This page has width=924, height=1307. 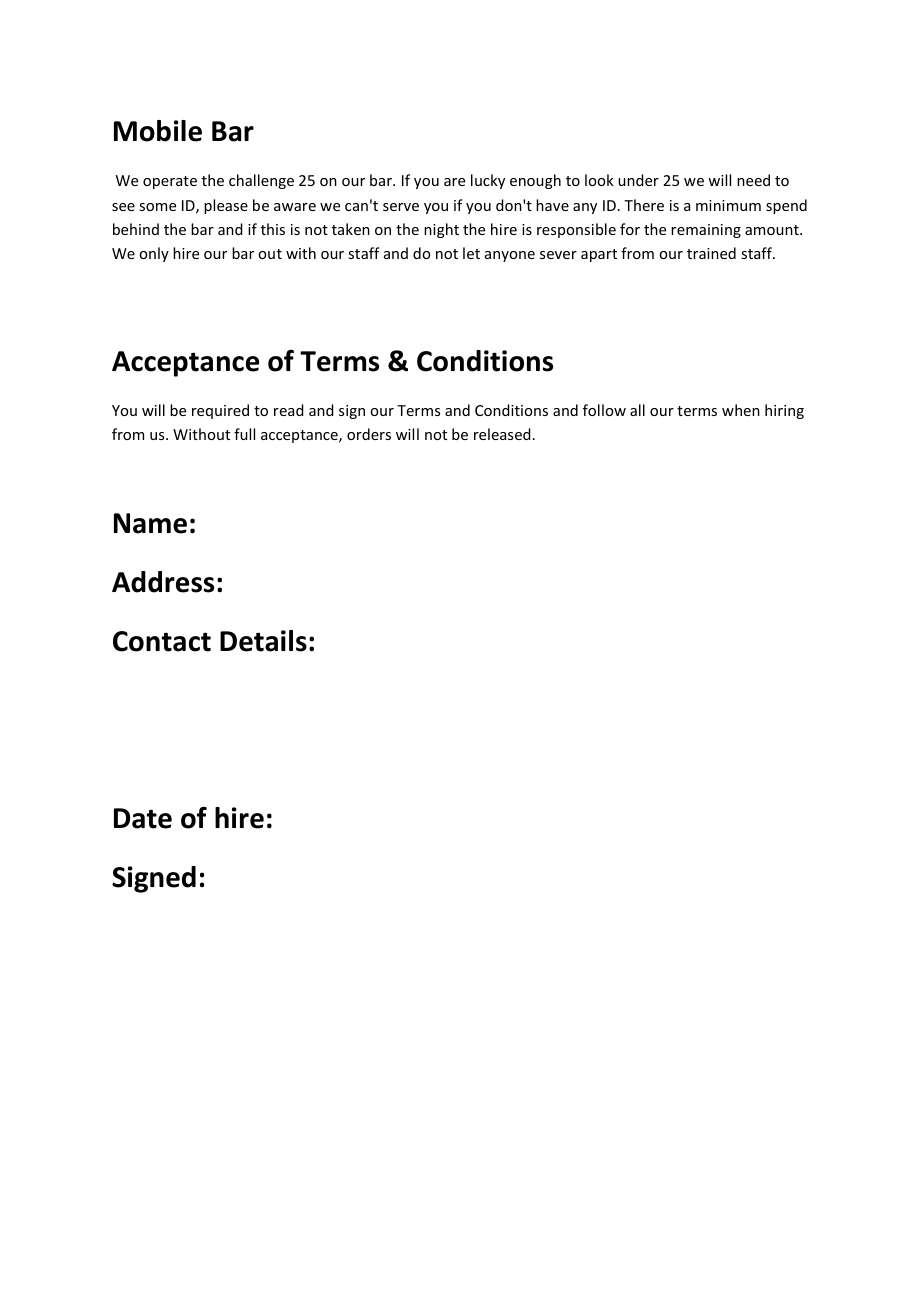 What do you see at coordinates (163, 582) in the page?
I see `Address` at bounding box center [163, 582].
